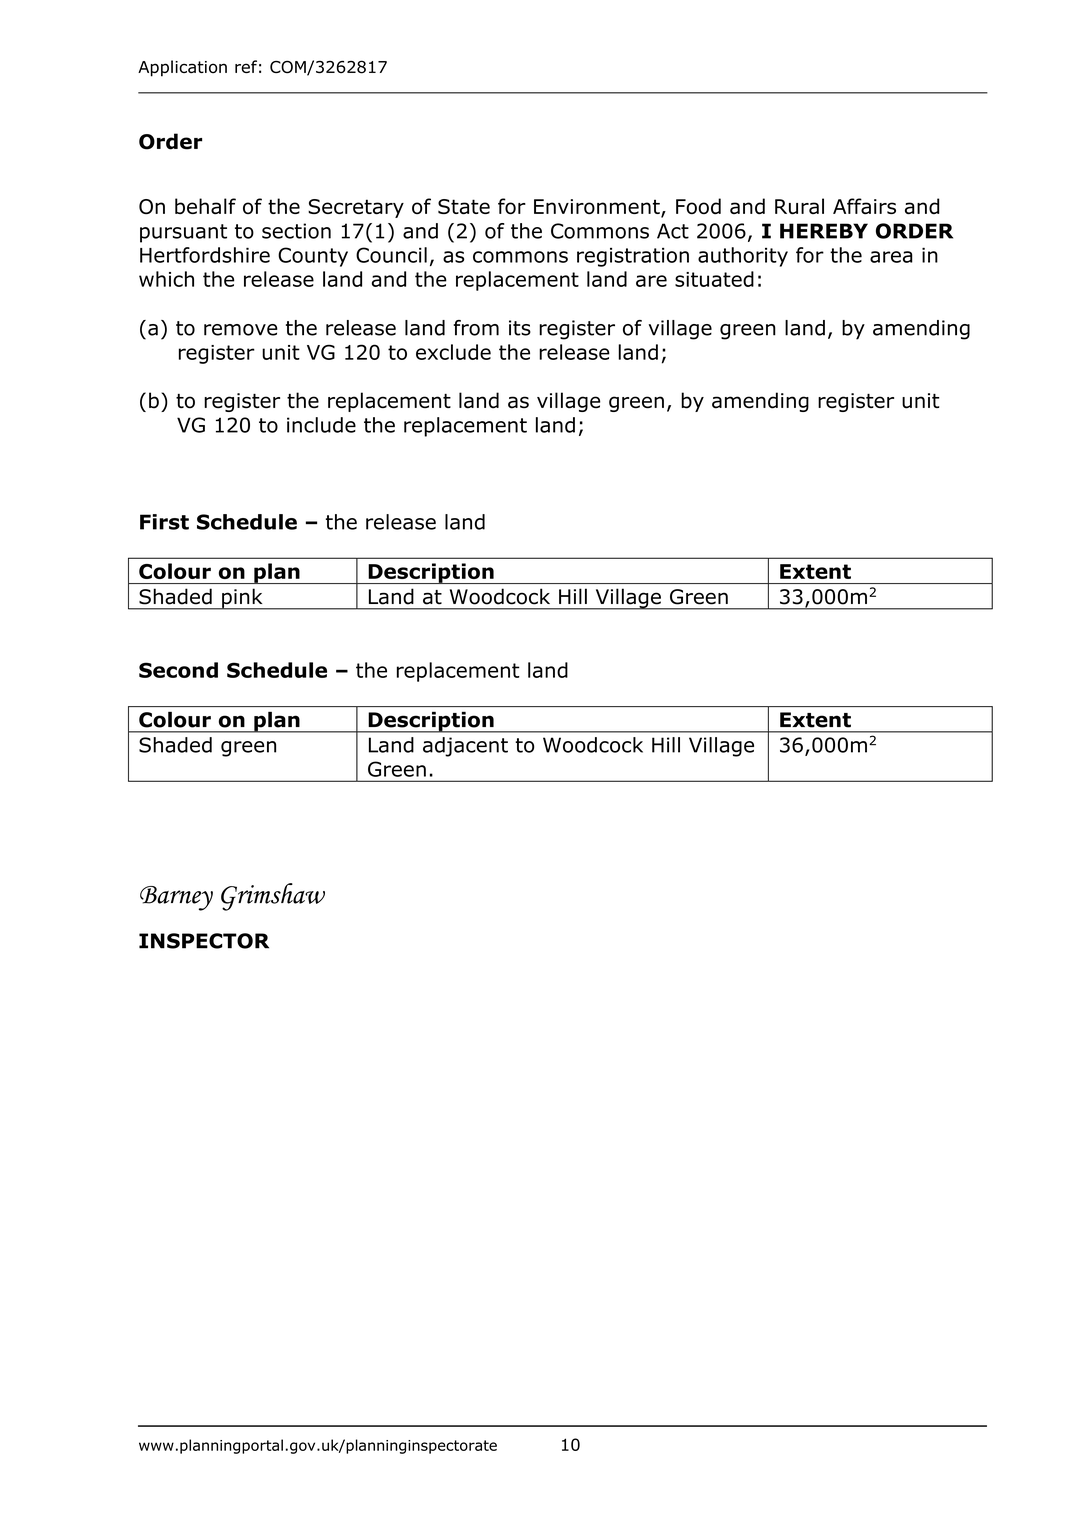 This screenshot has height=1528, width=1080. What do you see at coordinates (520, 328) in the screenshot?
I see `its` at bounding box center [520, 328].
